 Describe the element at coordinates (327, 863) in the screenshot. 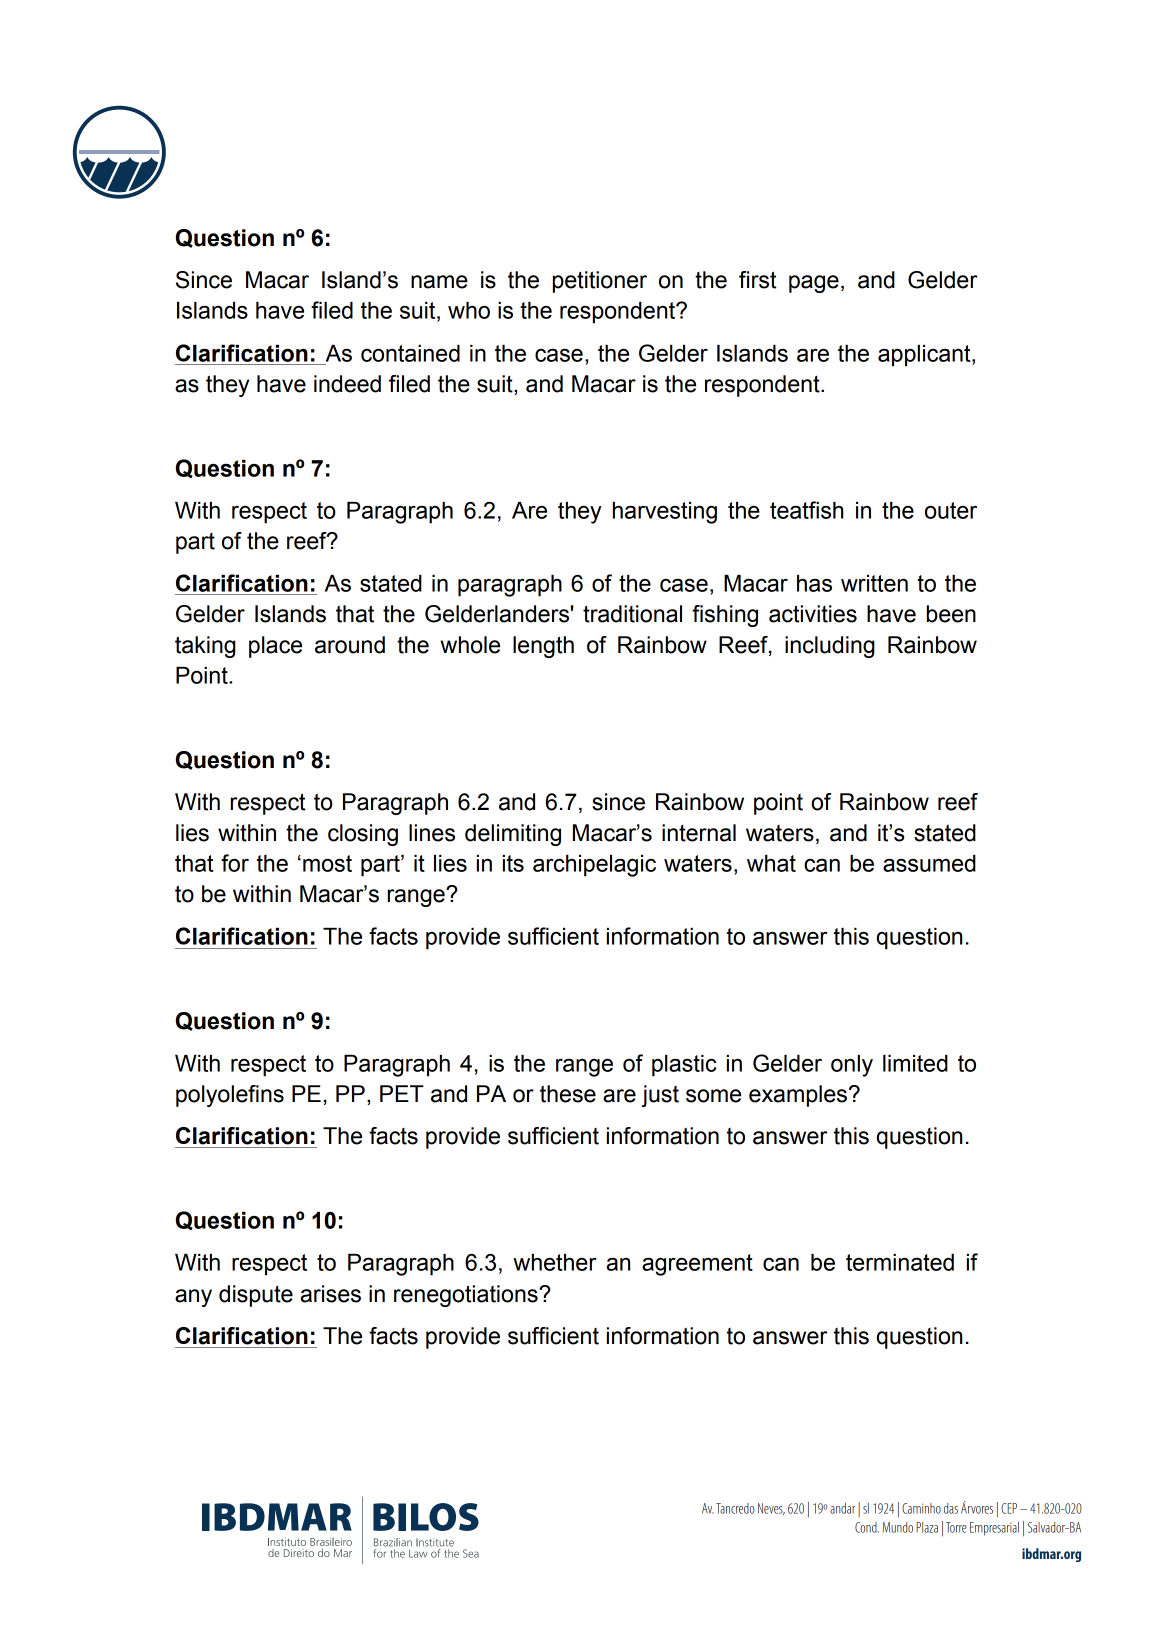

I see `most` at that location.
